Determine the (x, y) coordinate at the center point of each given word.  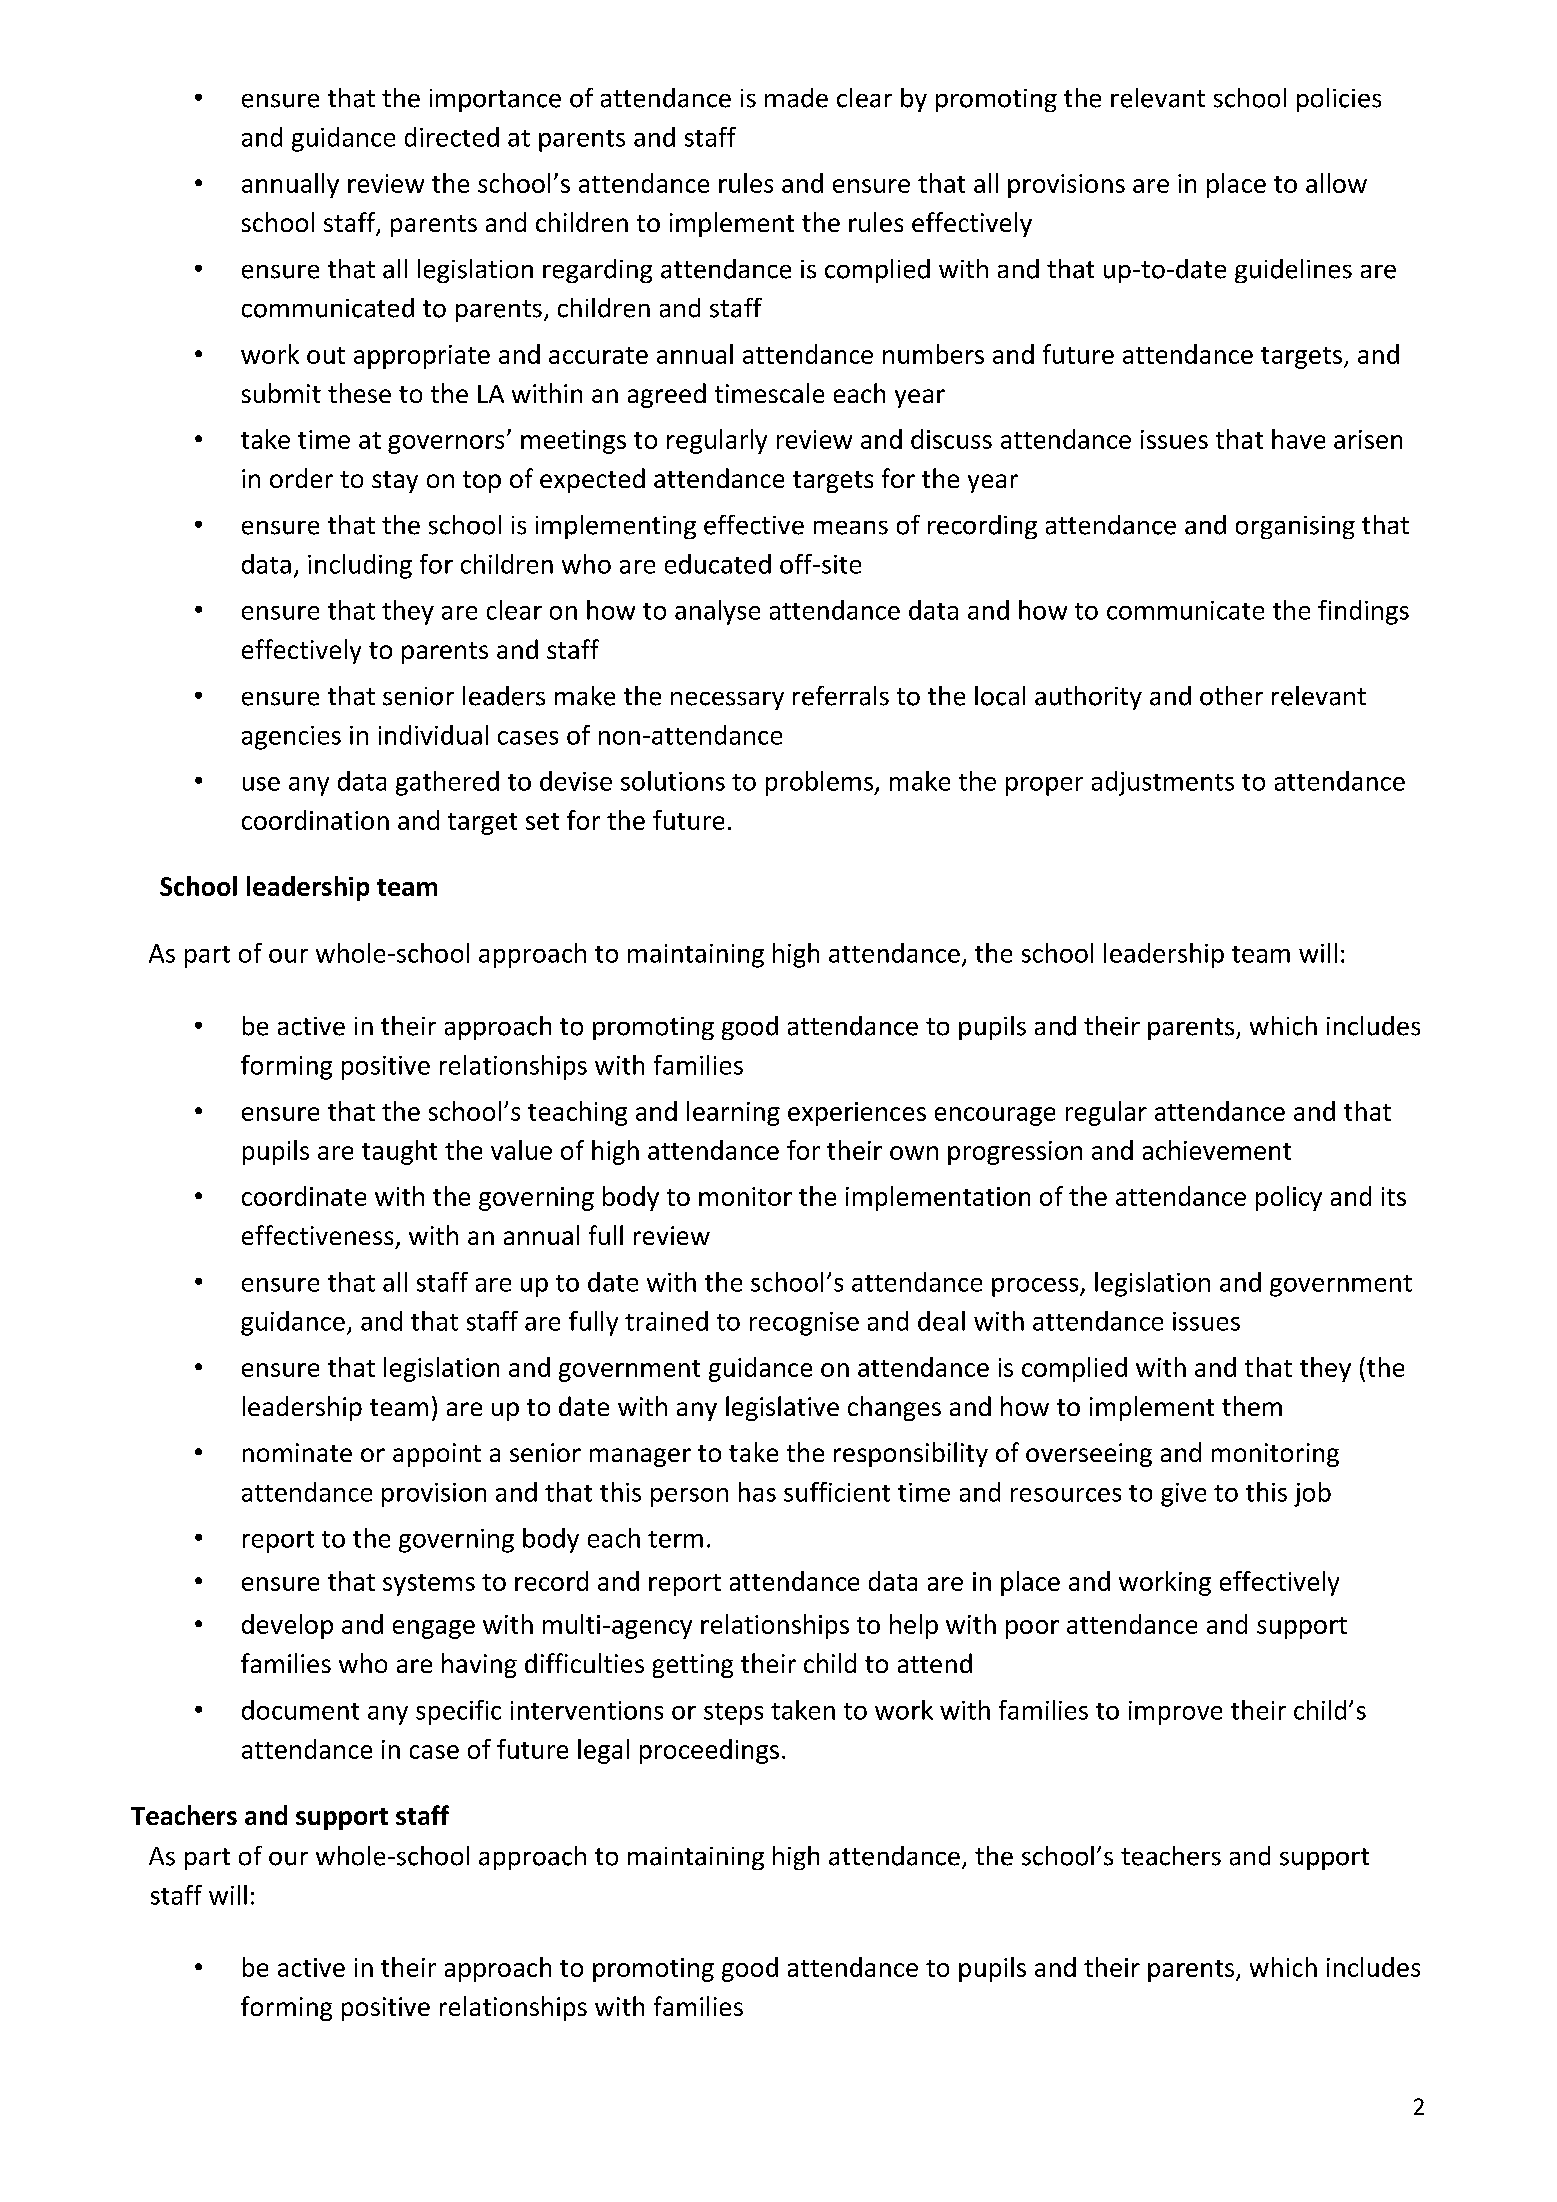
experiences (857, 1114)
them (1252, 1406)
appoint (437, 1455)
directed (452, 137)
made (796, 98)
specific (458, 1712)
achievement (1217, 1150)
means (851, 528)
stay (395, 482)
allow (1336, 183)
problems (820, 783)
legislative (782, 1408)
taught (399, 1152)
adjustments (1163, 783)
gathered (447, 783)
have (1298, 439)
